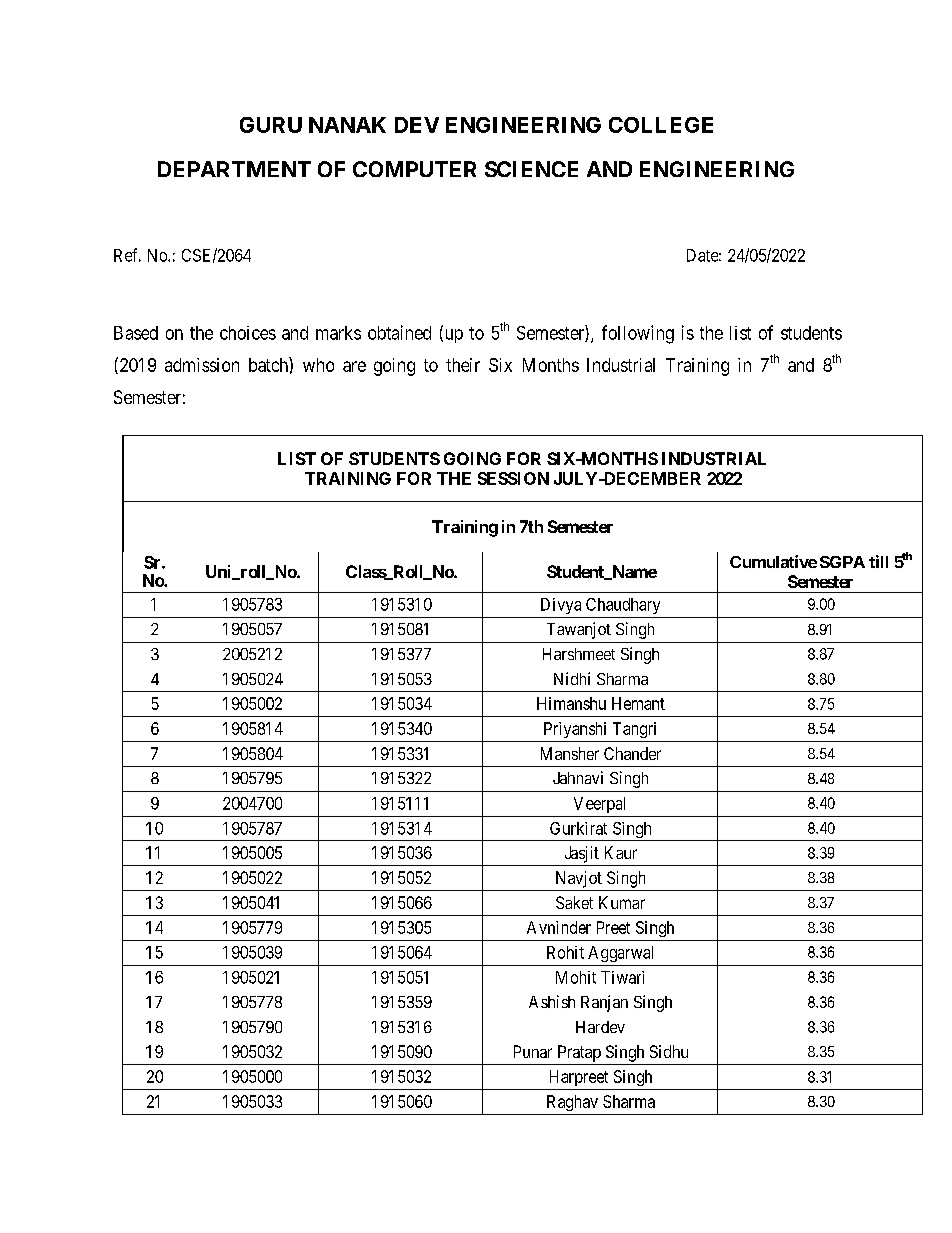 The width and height of the document is (952, 1233). I want to click on DEPARTMENT, so click(234, 169).
